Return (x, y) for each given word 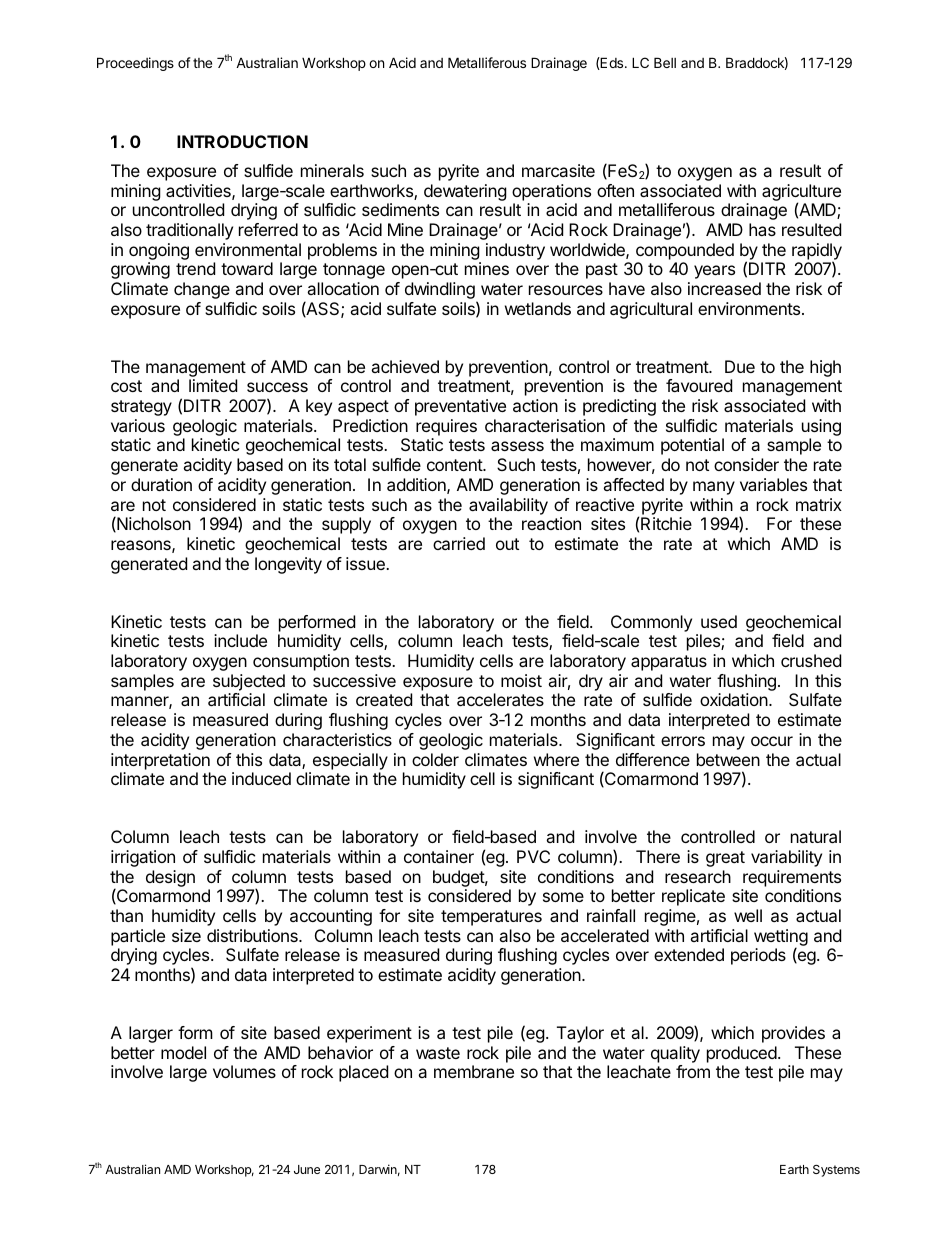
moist (521, 680)
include (240, 640)
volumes (244, 1071)
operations (551, 192)
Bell (665, 62)
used (719, 621)
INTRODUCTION (242, 141)
